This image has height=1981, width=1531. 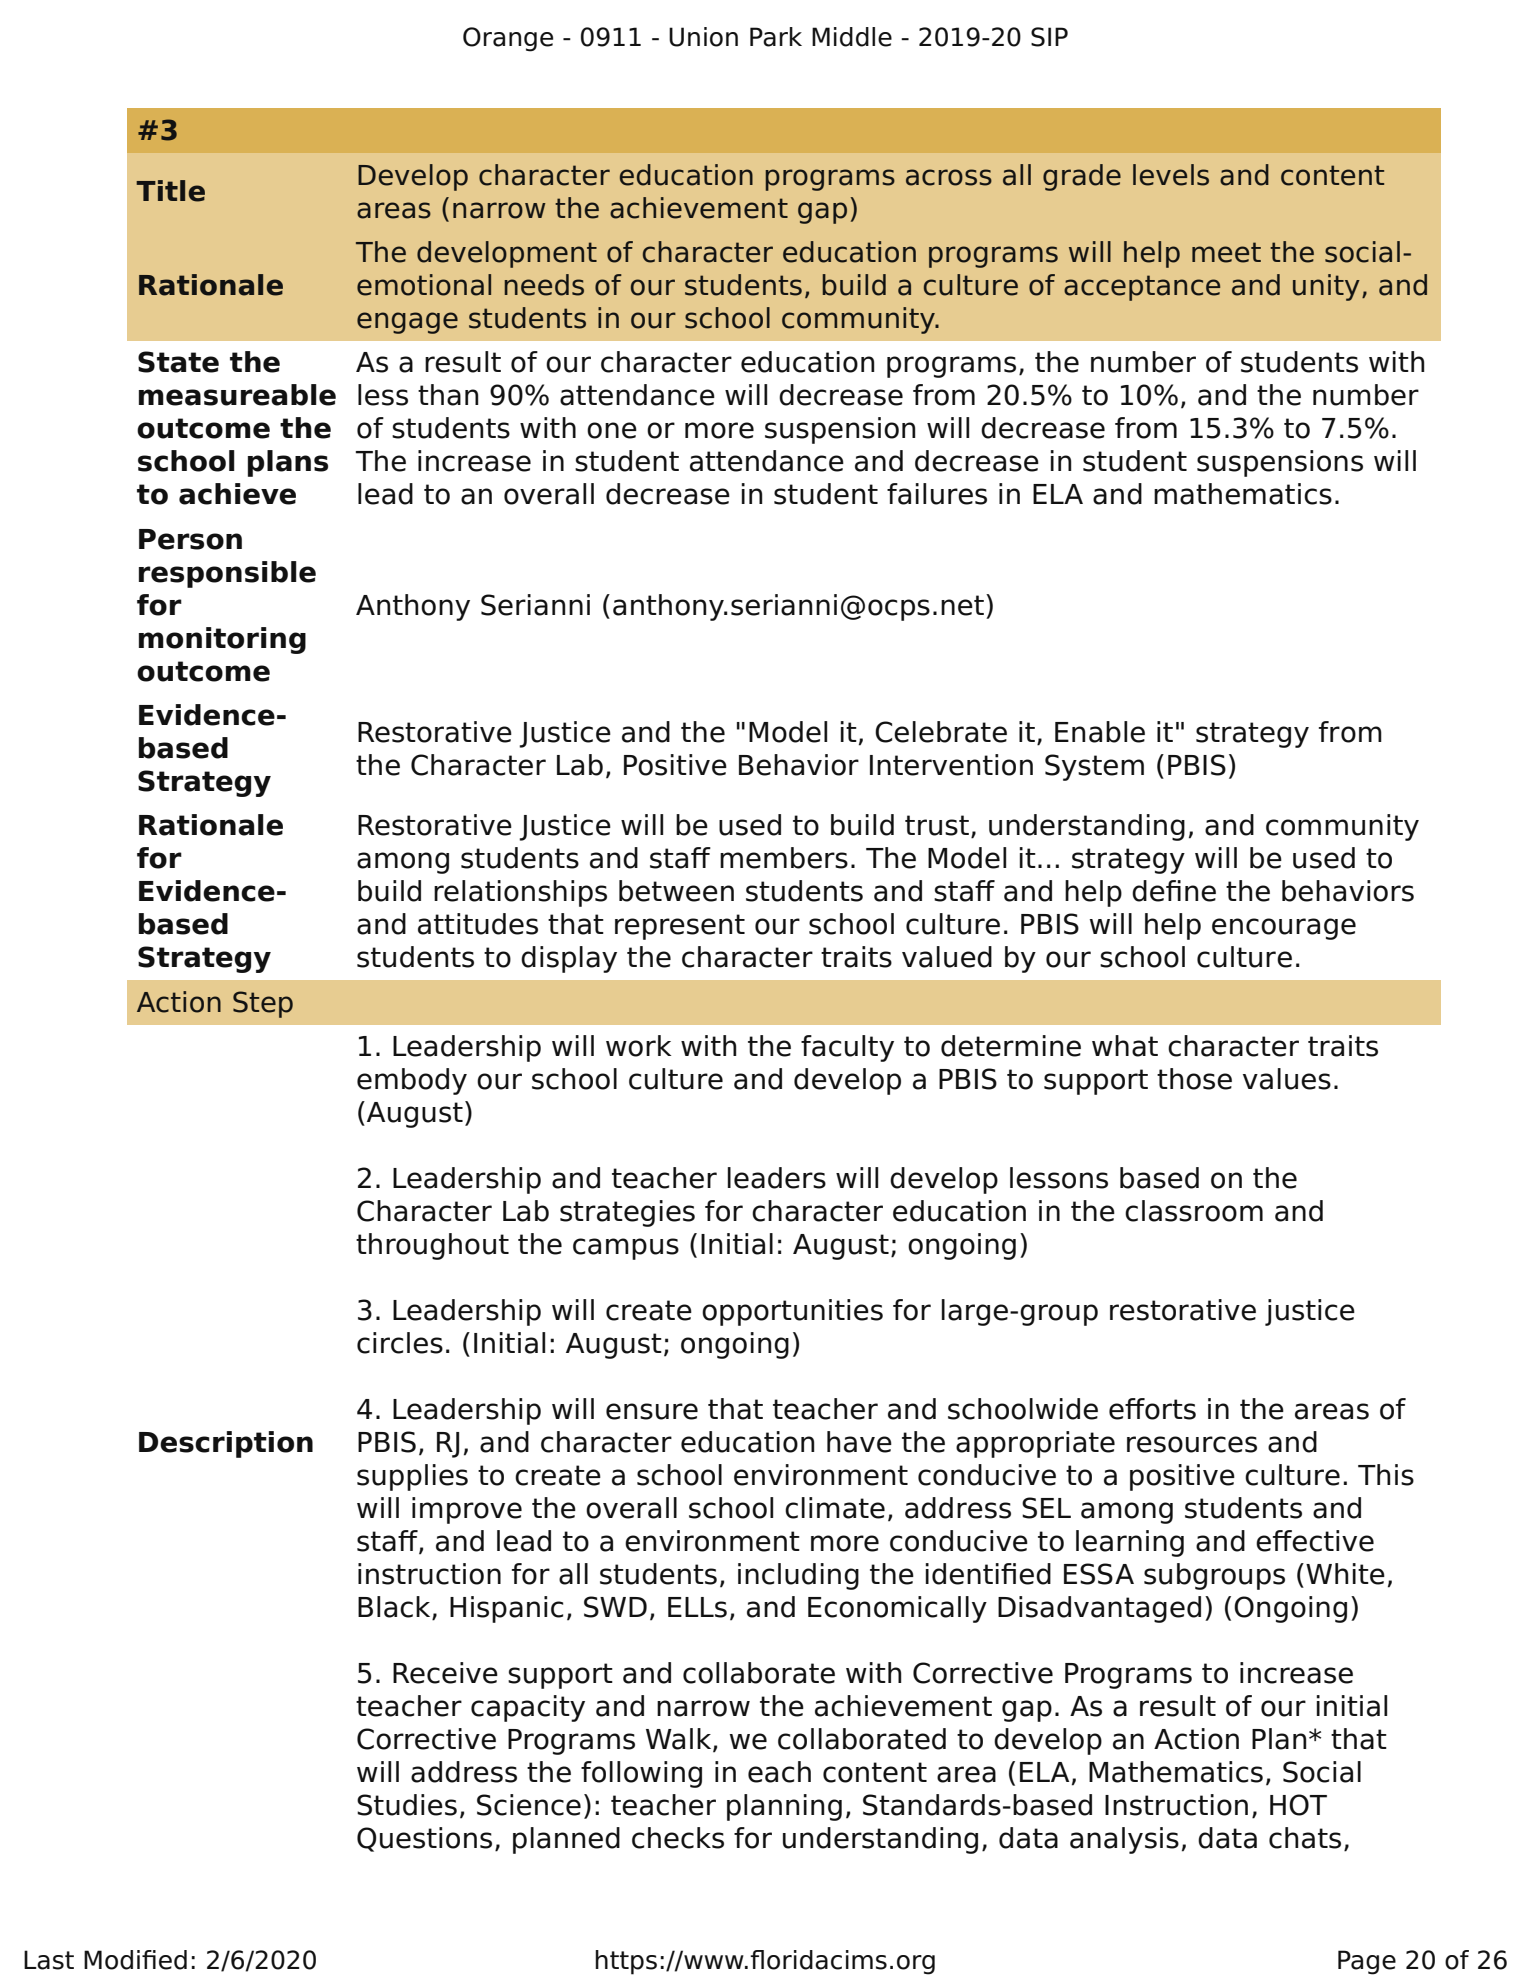 What do you see at coordinates (1130, 1543) in the image?
I see `learning` at bounding box center [1130, 1543].
